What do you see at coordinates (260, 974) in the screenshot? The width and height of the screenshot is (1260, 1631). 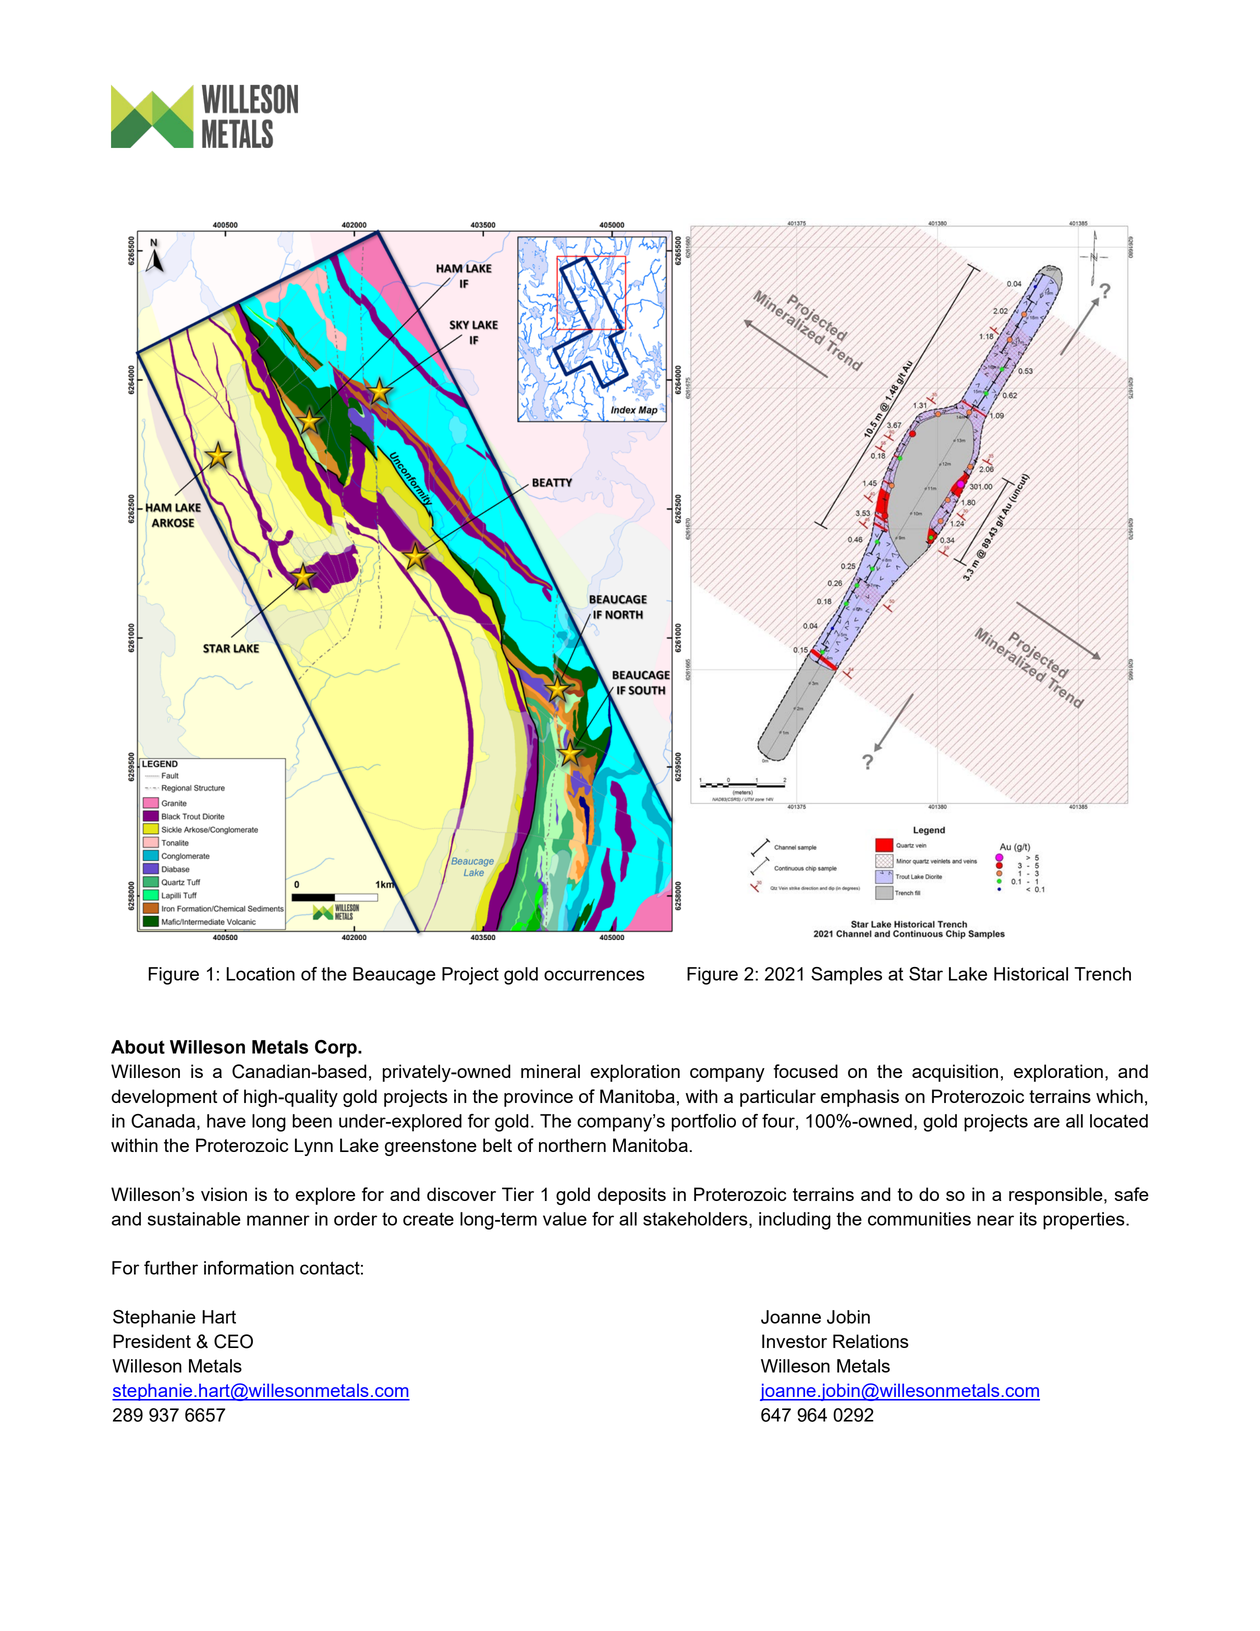 I see `Location` at bounding box center [260, 974].
